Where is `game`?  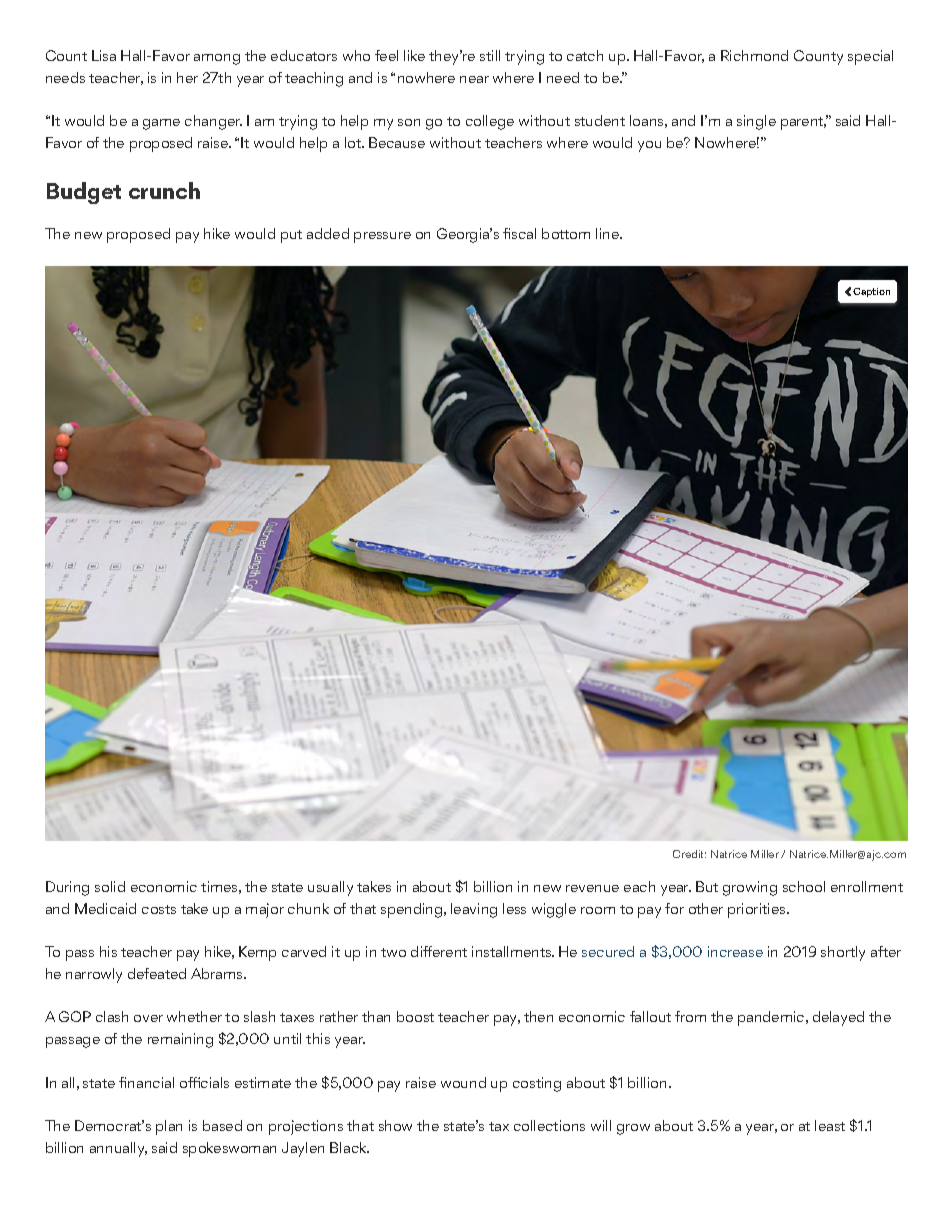 game is located at coordinates (161, 124).
